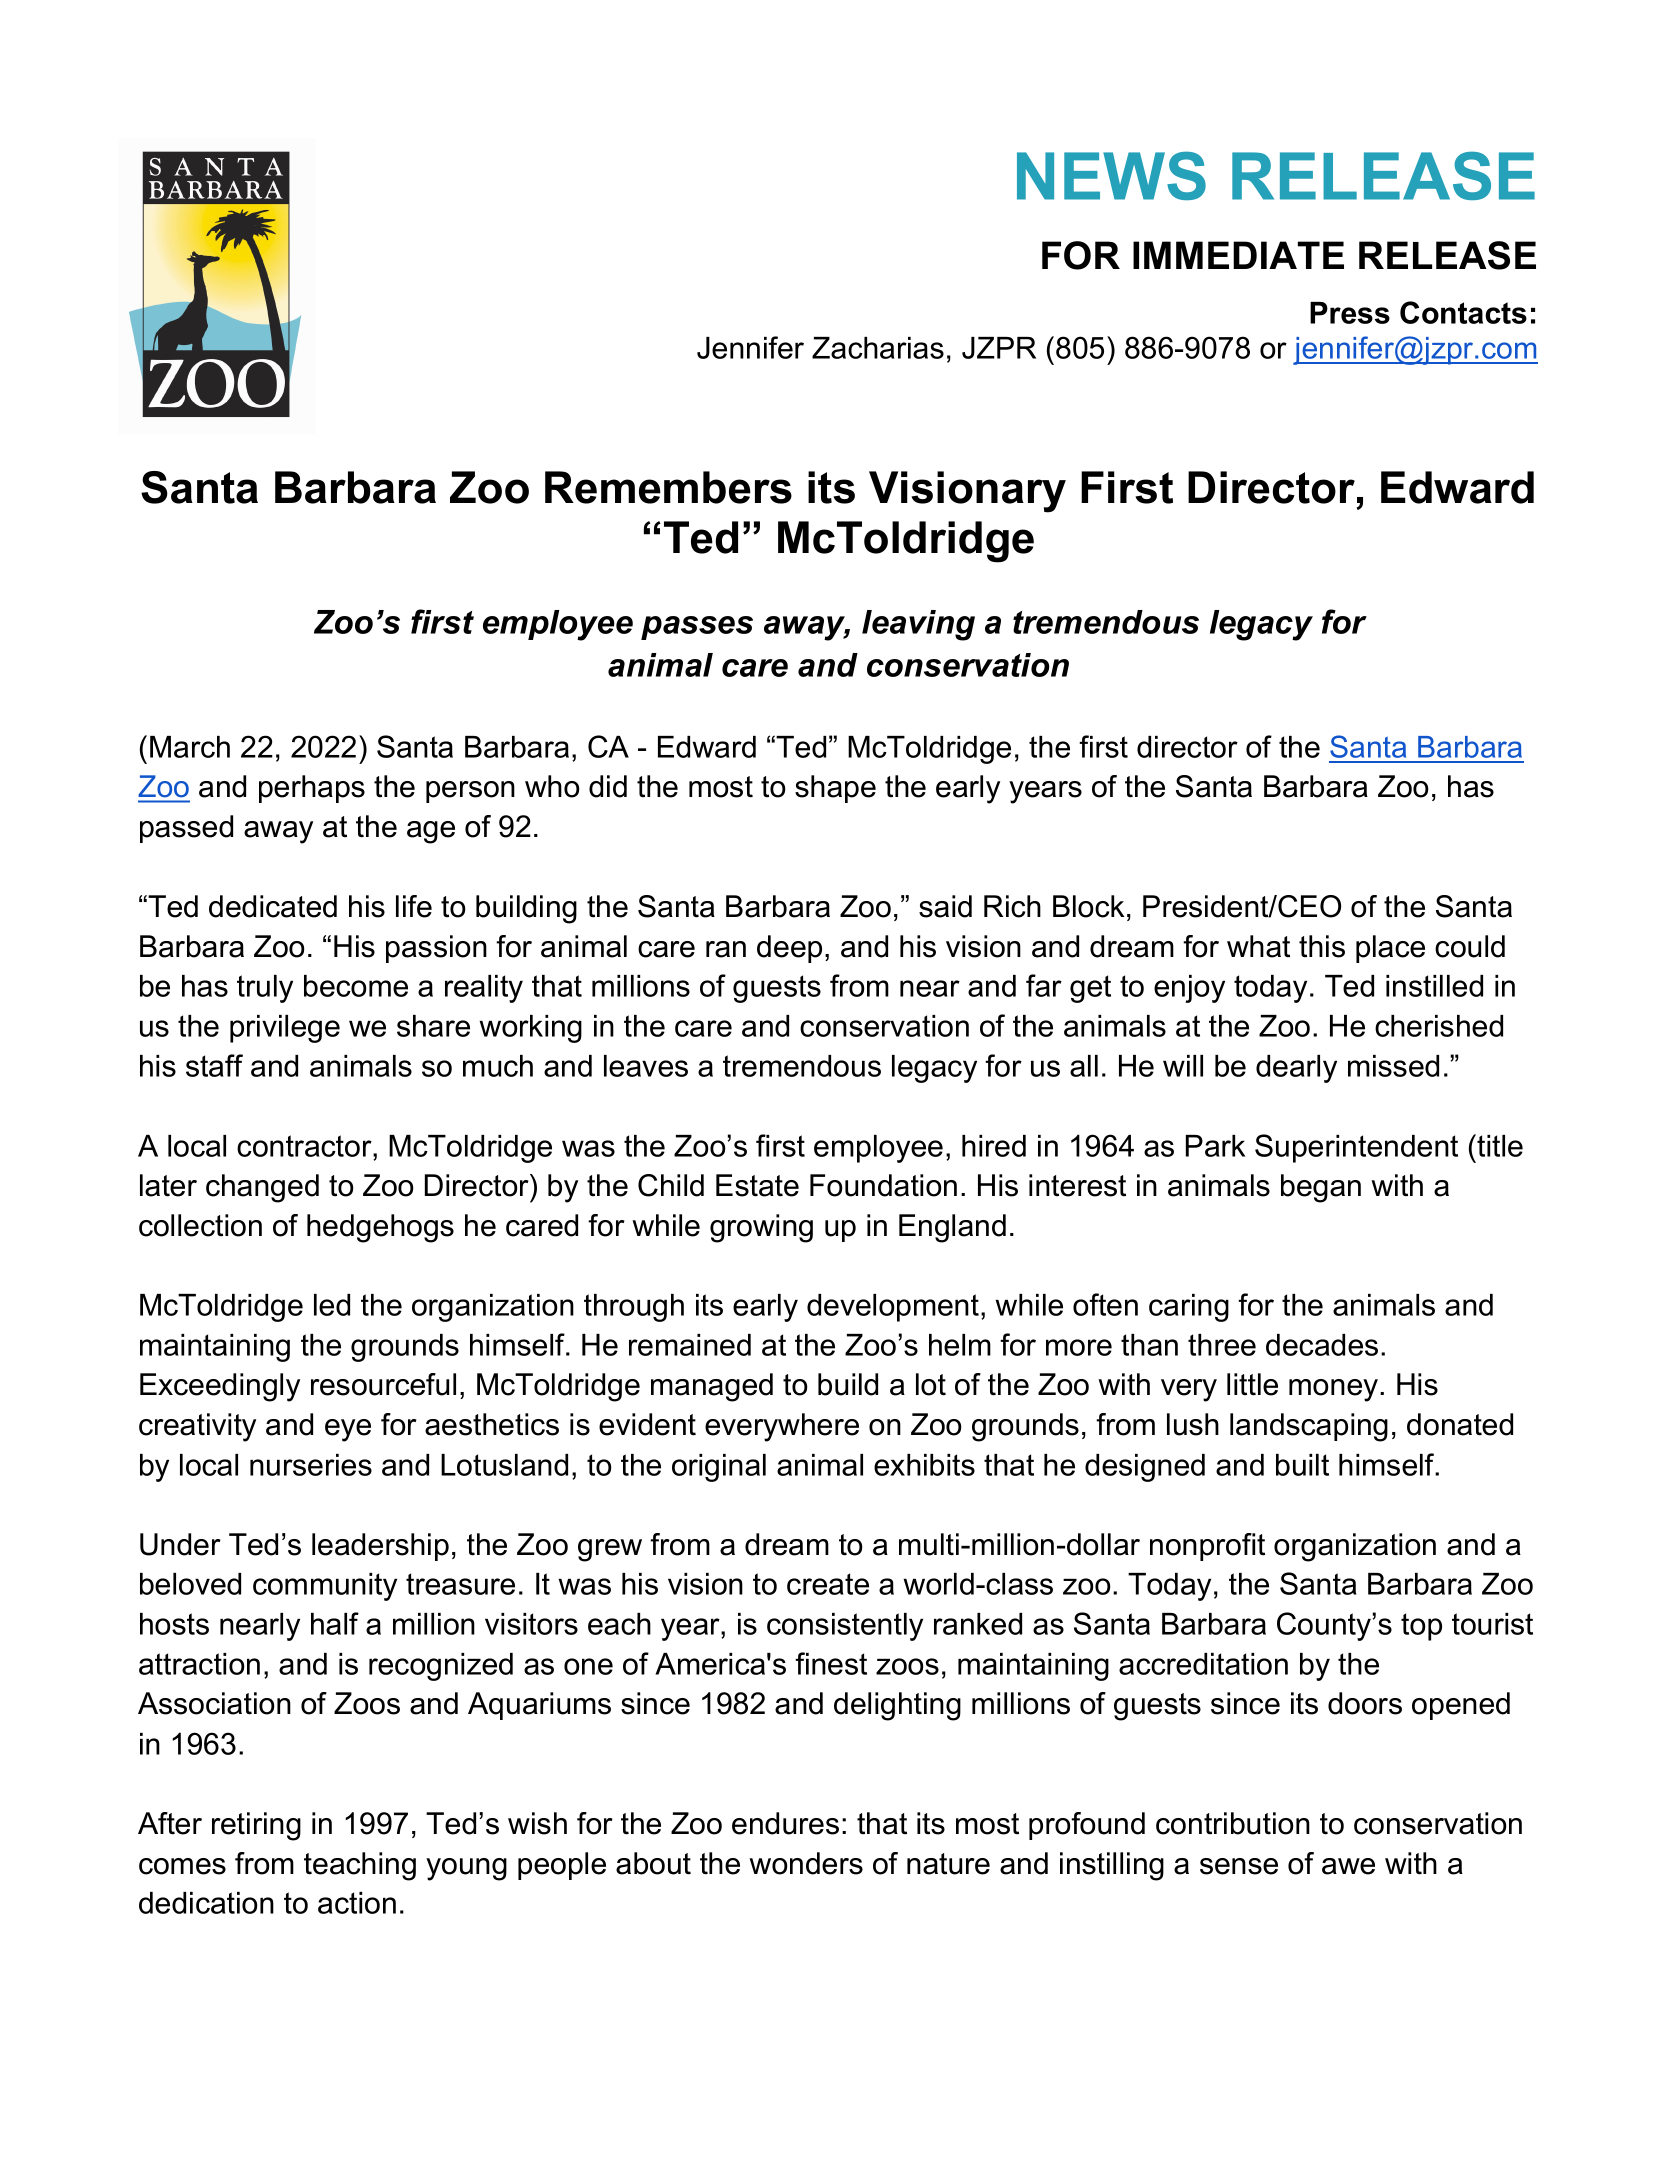 This screenshot has height=2171, width=1677. What do you see at coordinates (1348, 1866) in the screenshot?
I see `awe` at bounding box center [1348, 1866].
